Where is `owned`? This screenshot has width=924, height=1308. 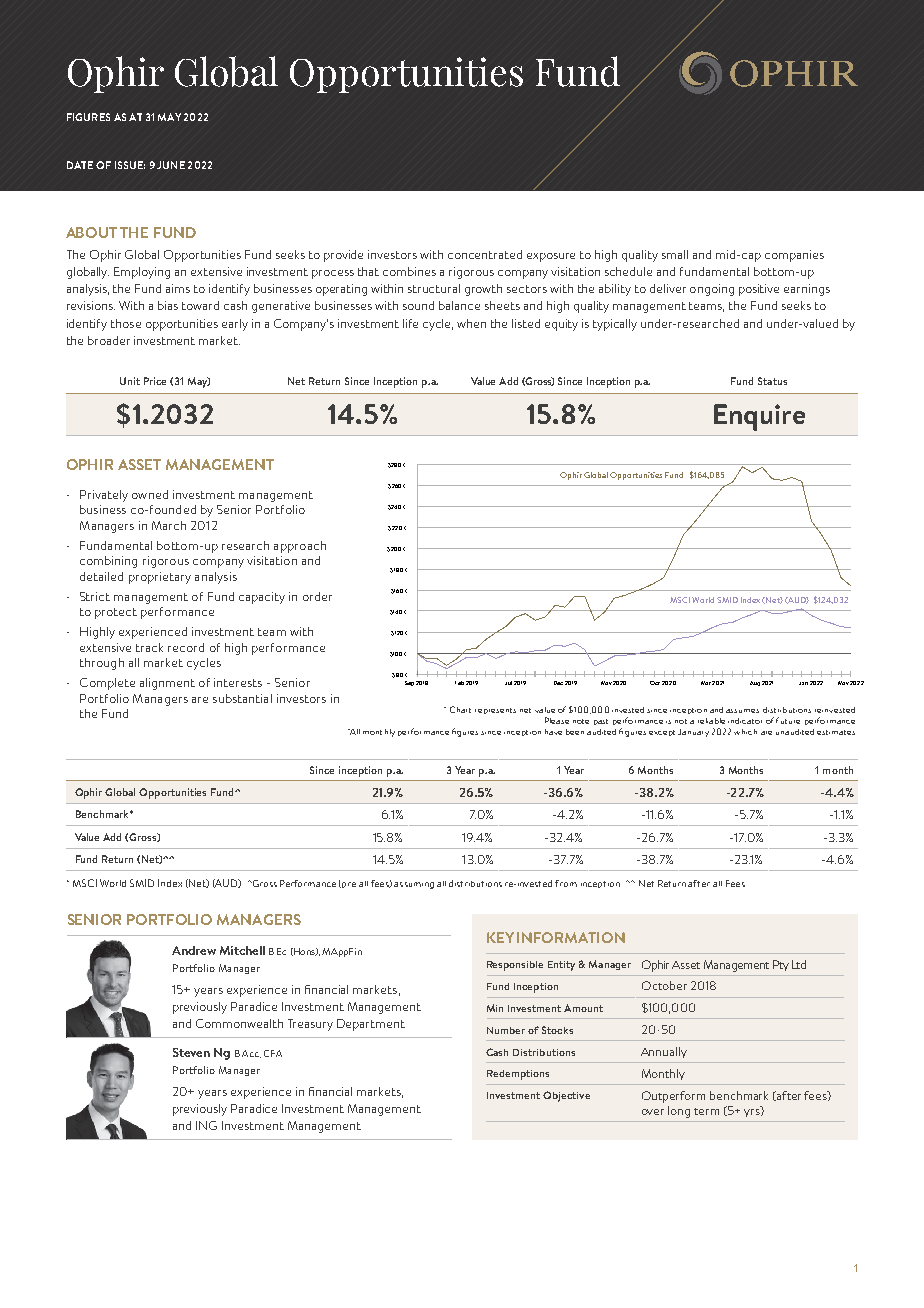 owned is located at coordinates (150, 494).
